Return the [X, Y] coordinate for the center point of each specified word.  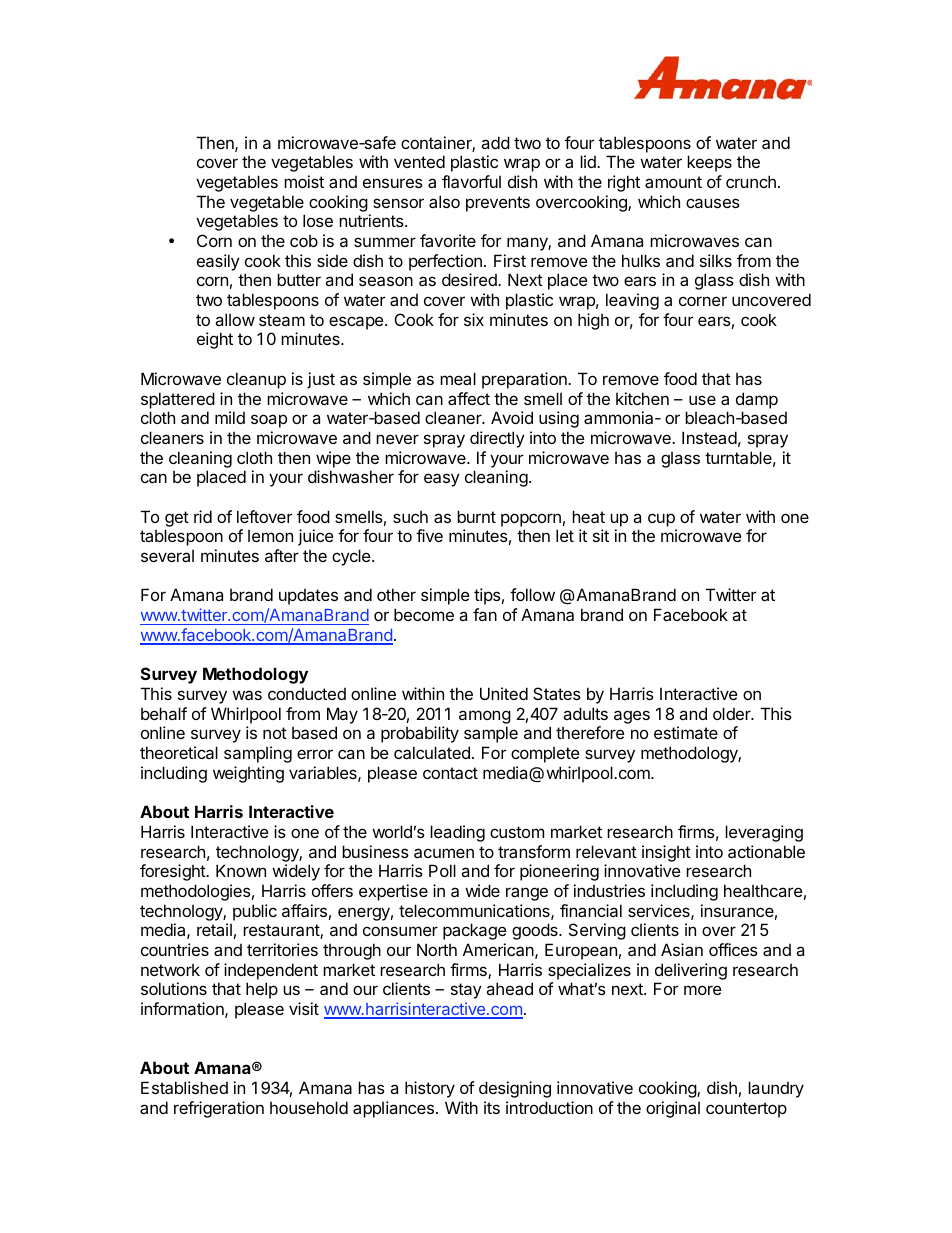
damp [757, 400]
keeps [709, 163]
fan [485, 614]
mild [230, 417]
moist [304, 181]
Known [241, 870]
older [733, 713]
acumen [444, 853]
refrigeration [219, 1109]
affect [469, 398]
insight [666, 853]
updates [308, 597]
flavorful [471, 181]
